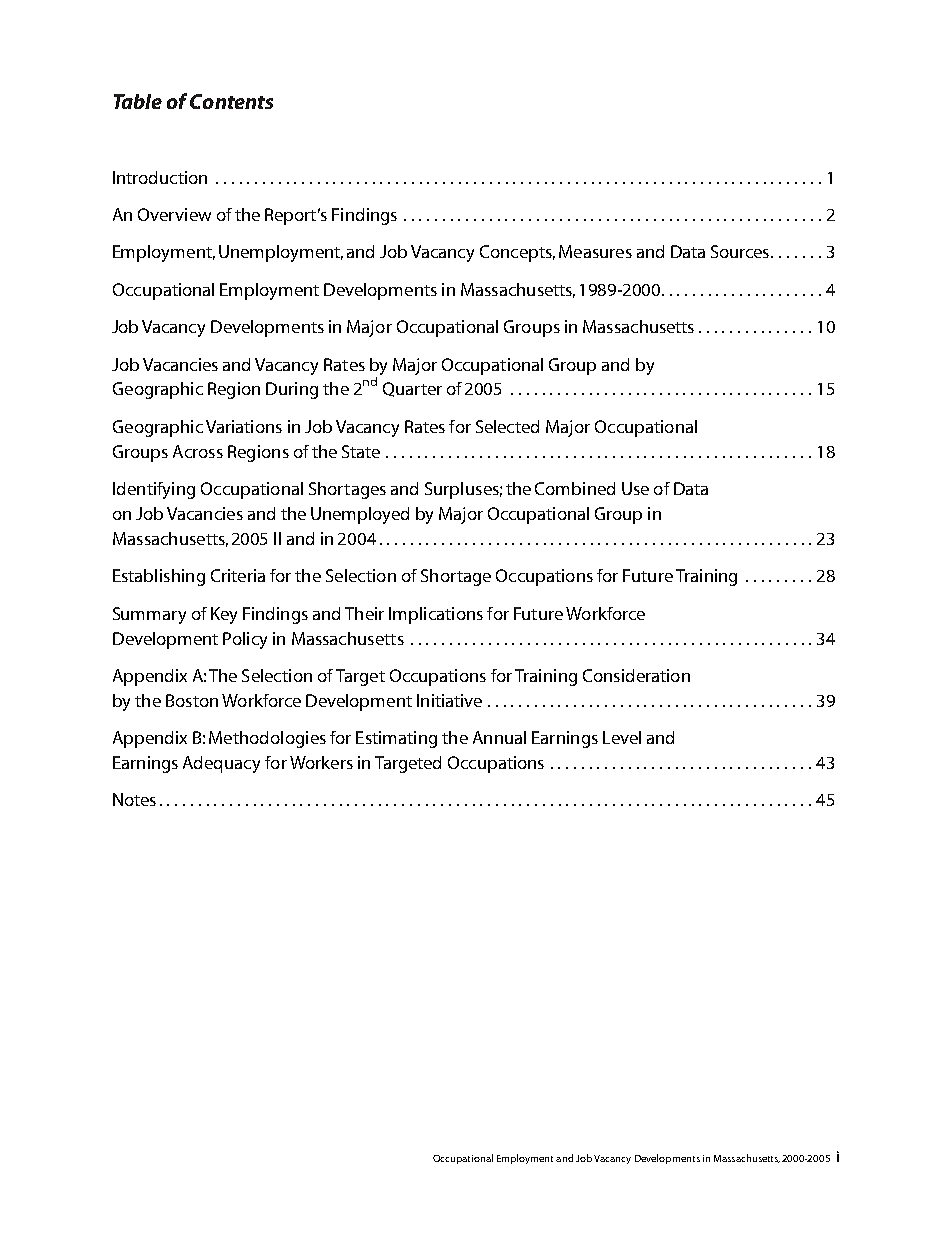 Image resolution: width=952 pixels, height=1233 pixels. I want to click on Combined, so click(575, 488).
